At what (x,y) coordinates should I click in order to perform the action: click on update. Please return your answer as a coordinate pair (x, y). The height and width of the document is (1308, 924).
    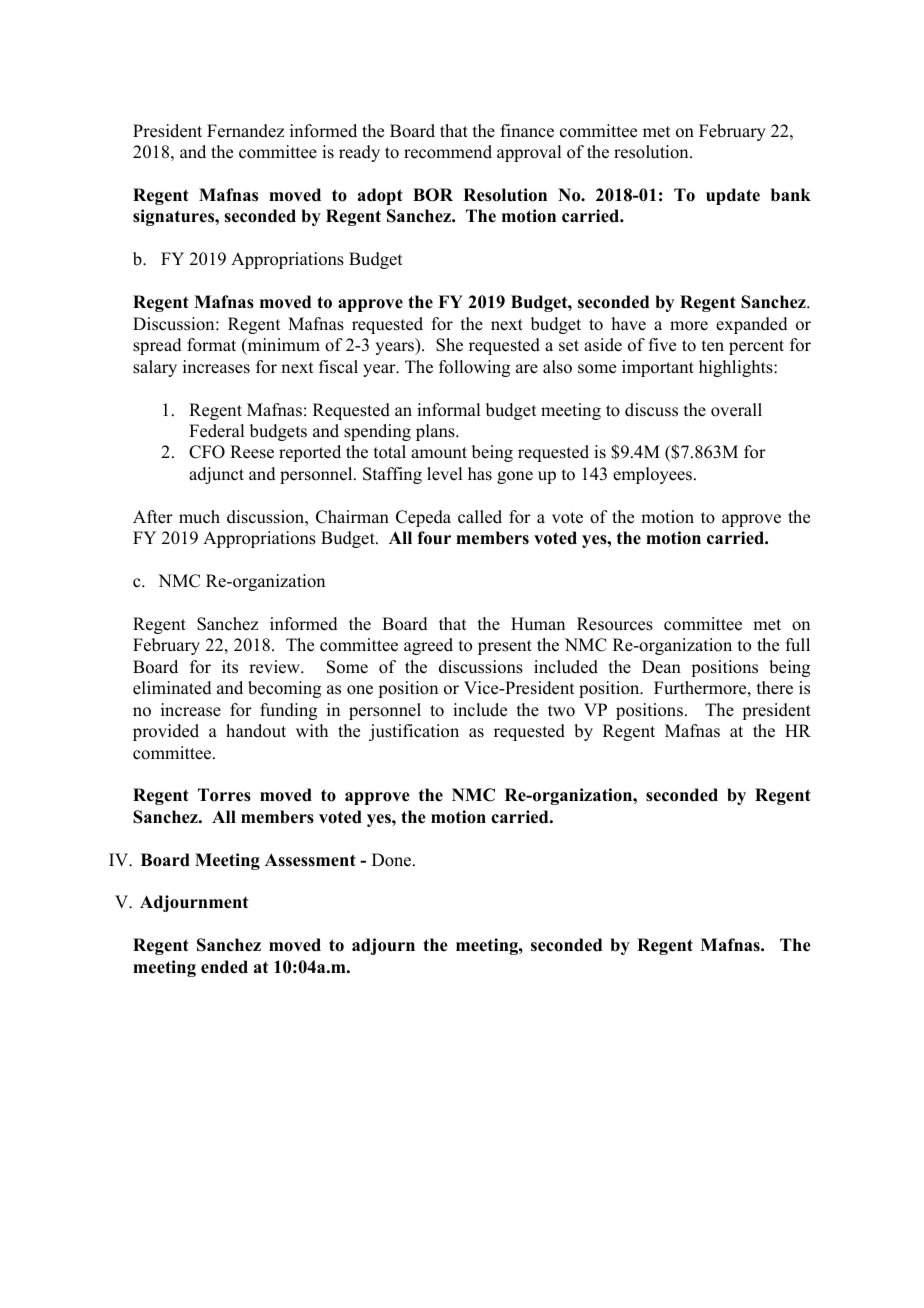
    Looking at the image, I should click on (733, 196).
